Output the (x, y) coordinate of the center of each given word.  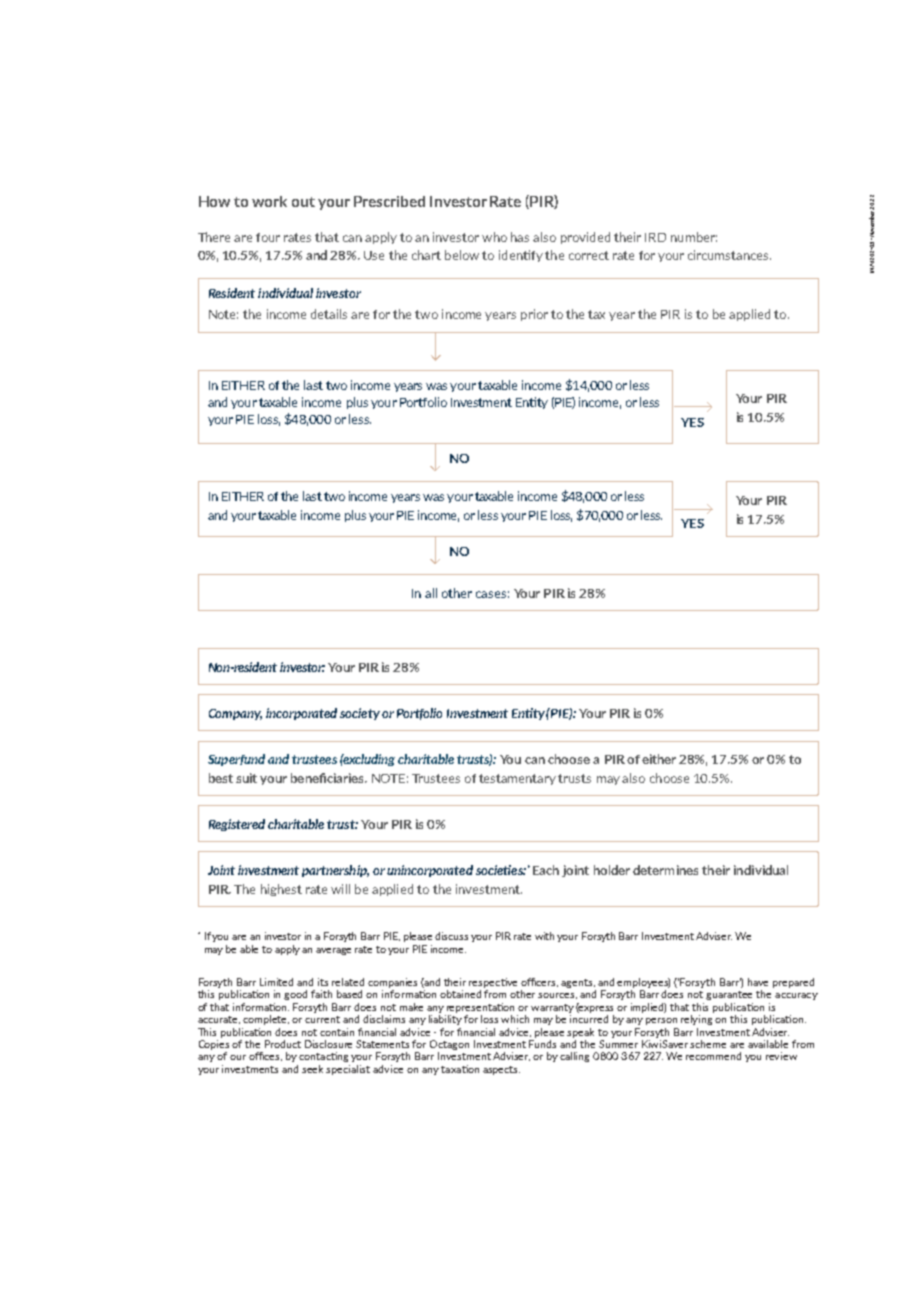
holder (612, 870)
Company (235, 714)
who (494, 237)
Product (283, 1044)
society (360, 714)
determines (665, 870)
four (268, 237)
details (329, 314)
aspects (501, 1070)
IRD (655, 237)
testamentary (517, 779)
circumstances (729, 255)
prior (534, 315)
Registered (237, 825)
